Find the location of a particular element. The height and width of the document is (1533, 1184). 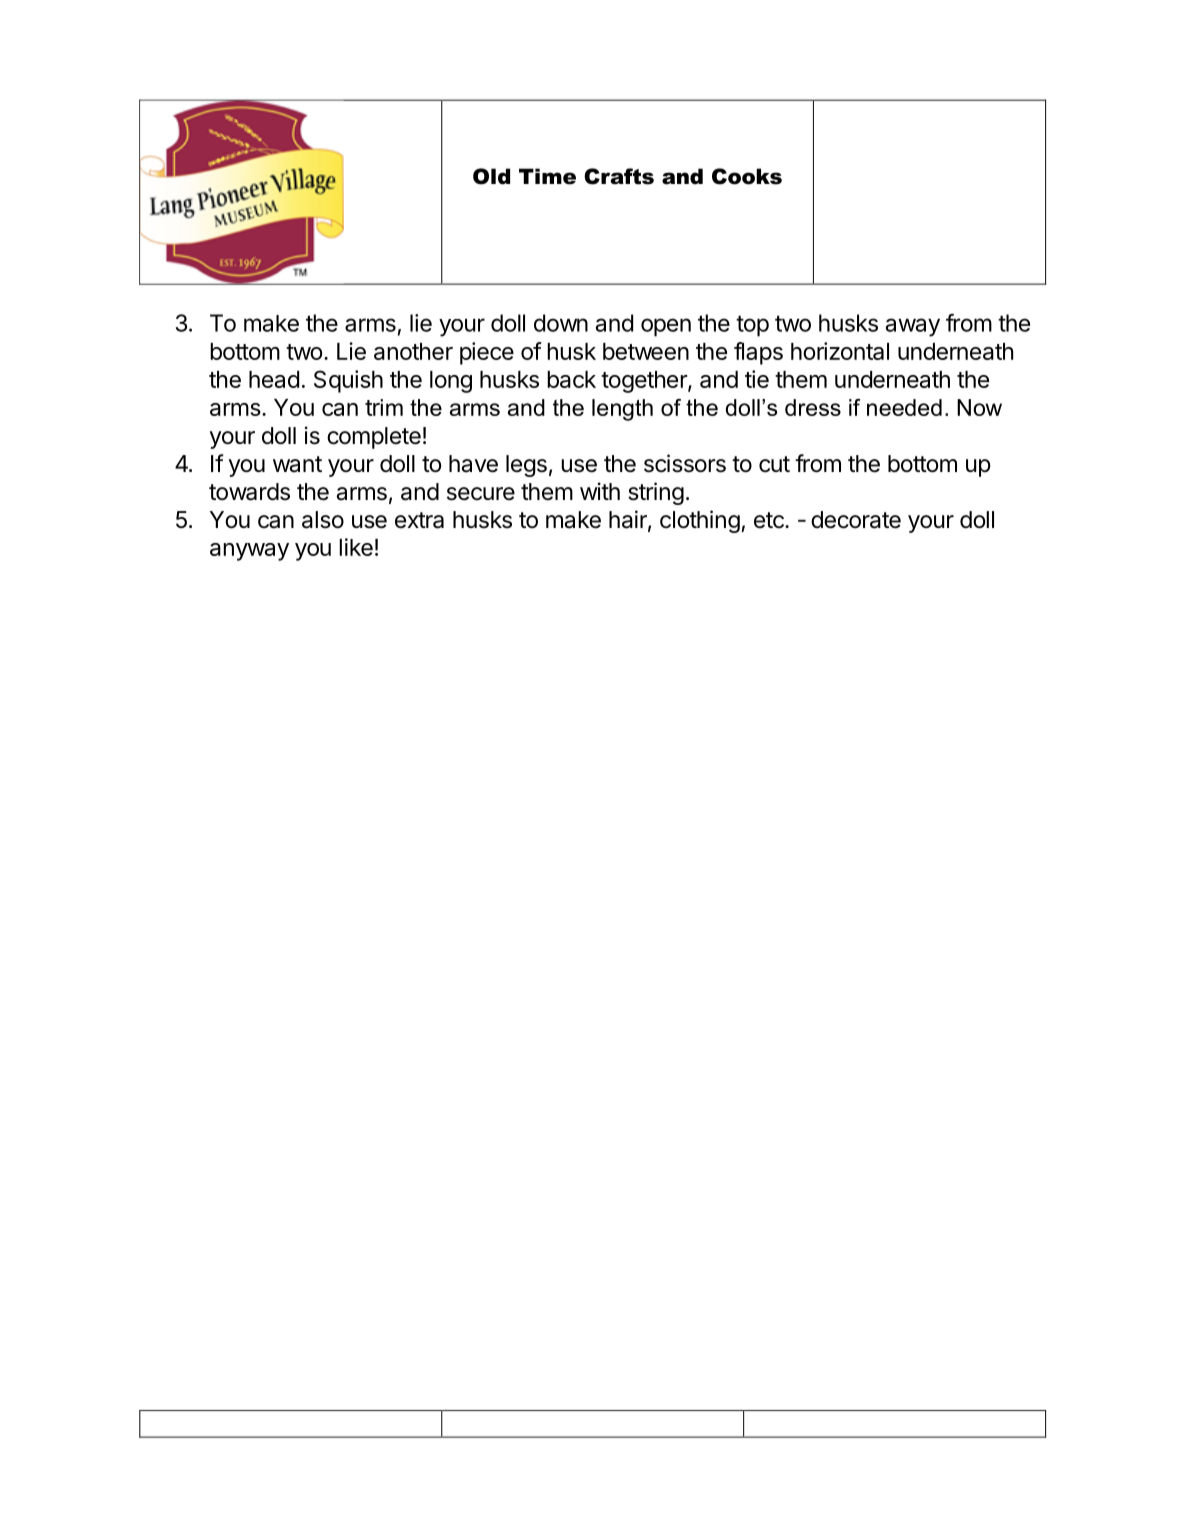

like is located at coordinates (356, 547).
